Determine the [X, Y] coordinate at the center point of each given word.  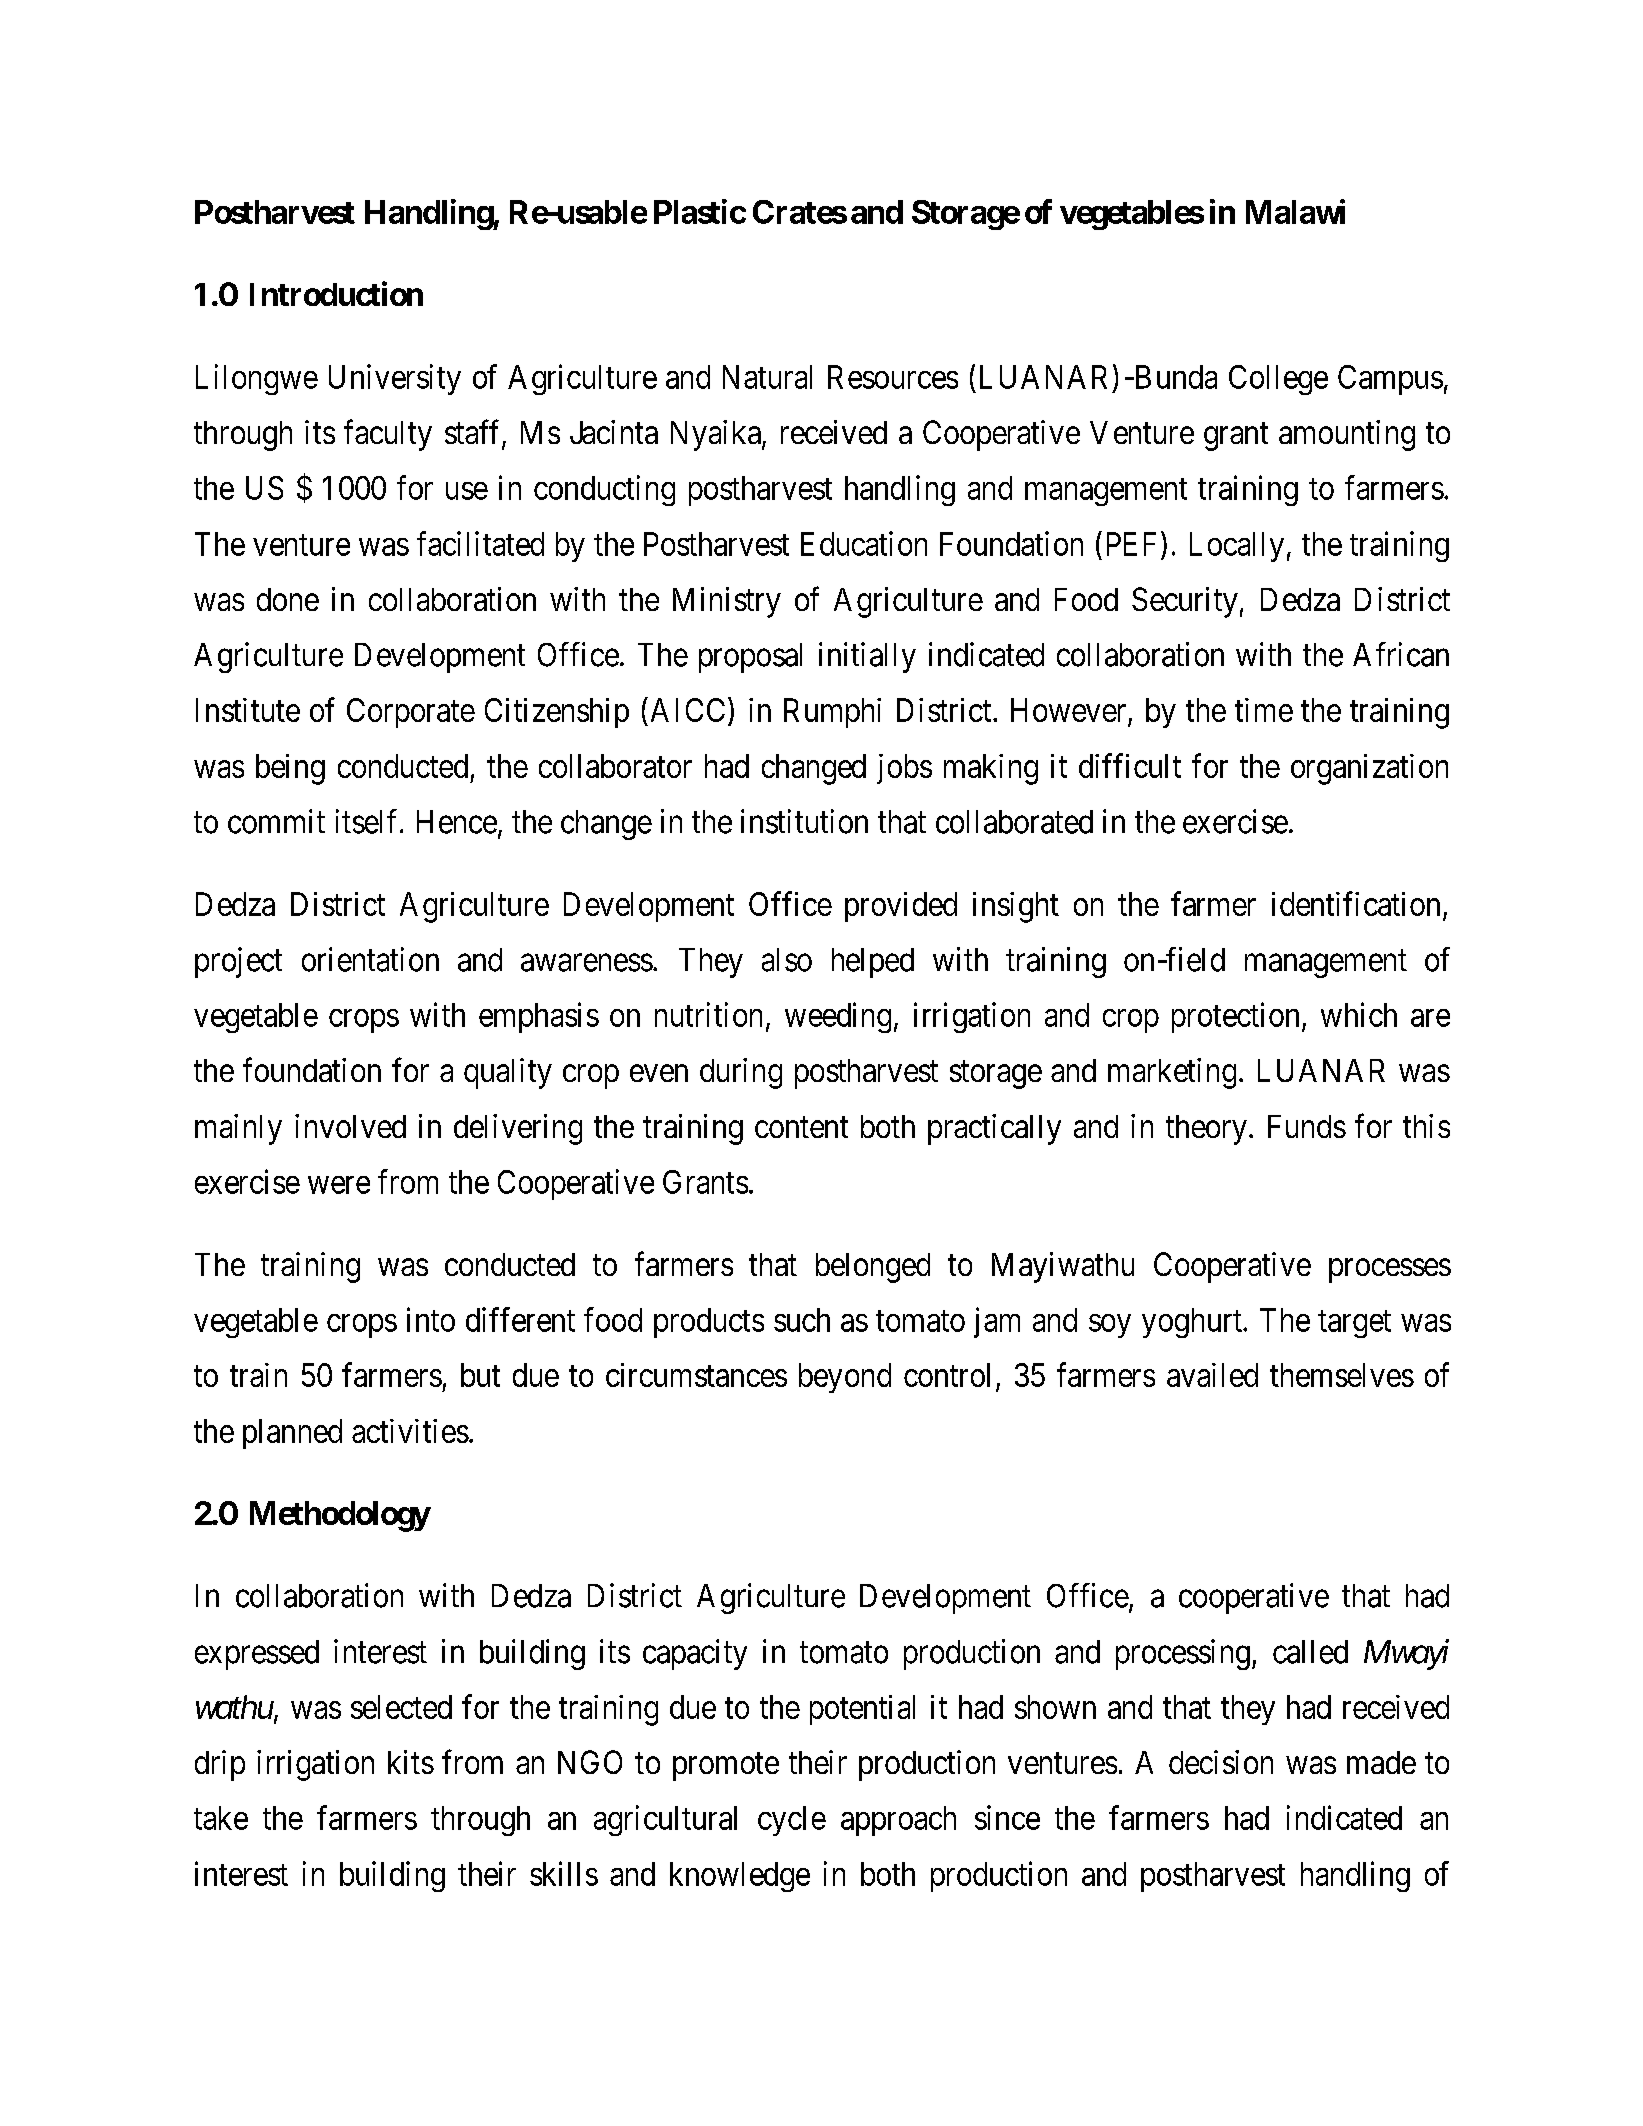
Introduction [336, 293]
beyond [845, 1378]
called [1310, 1652]
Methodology [340, 1516]
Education [864, 543]
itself [368, 821]
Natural [767, 377]
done [288, 599]
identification [1356, 903]
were [339, 1185]
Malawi [1295, 211]
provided [901, 907]
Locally [1237, 547]
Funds [1307, 1126]
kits [411, 1762]
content [801, 1127]
